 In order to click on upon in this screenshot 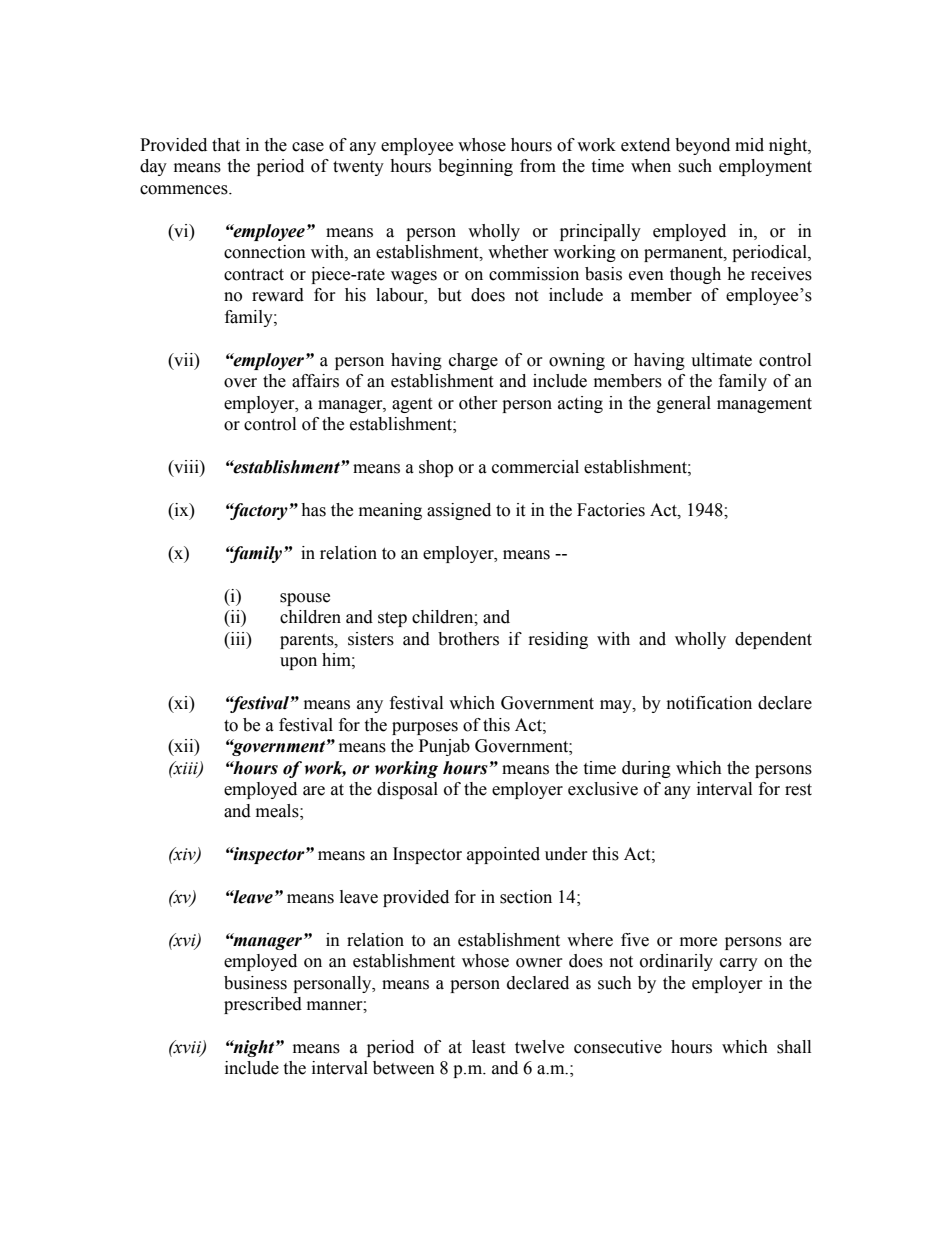, I will do `click(298, 663)`.
